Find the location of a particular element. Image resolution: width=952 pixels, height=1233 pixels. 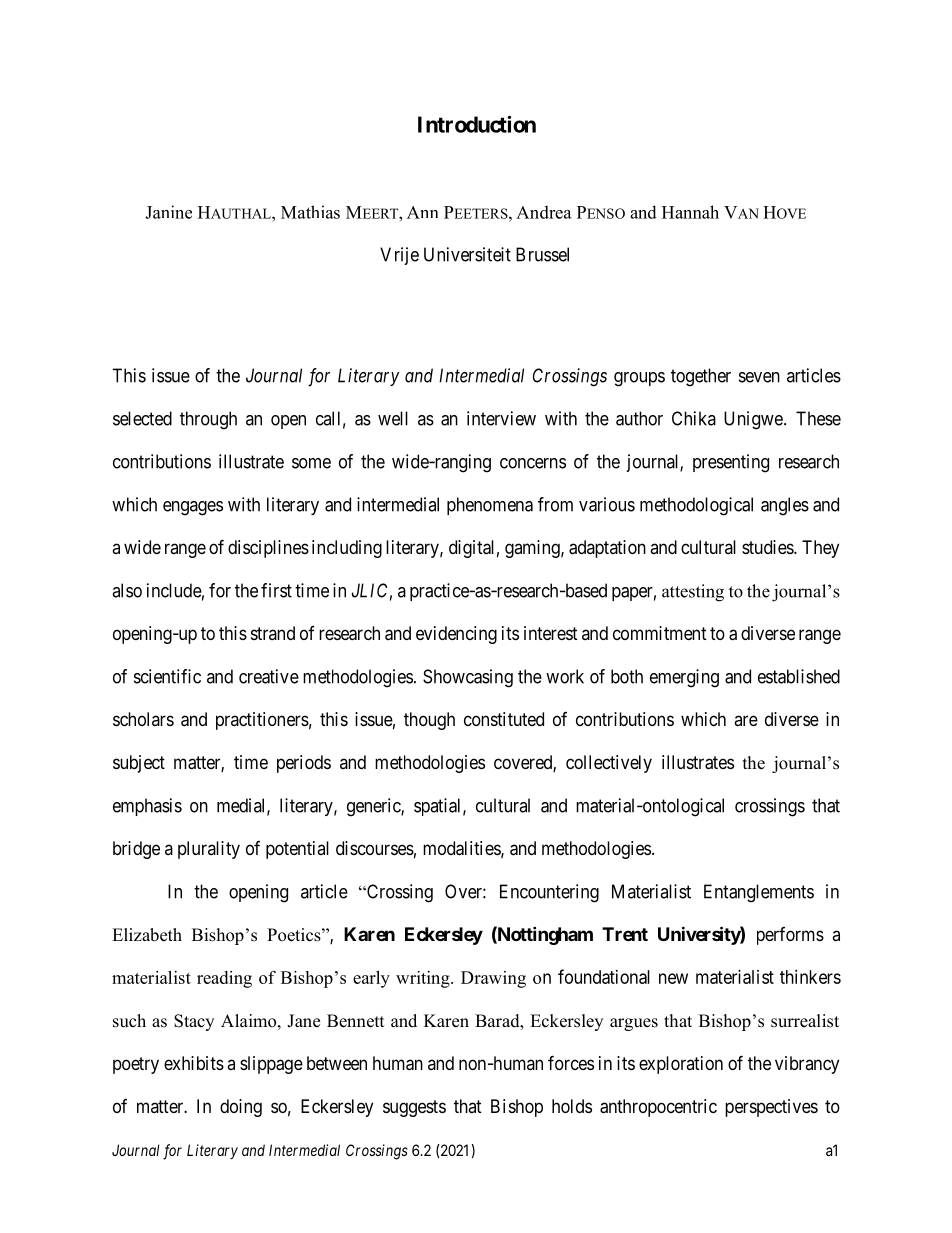

Hannah is located at coordinates (690, 212).
